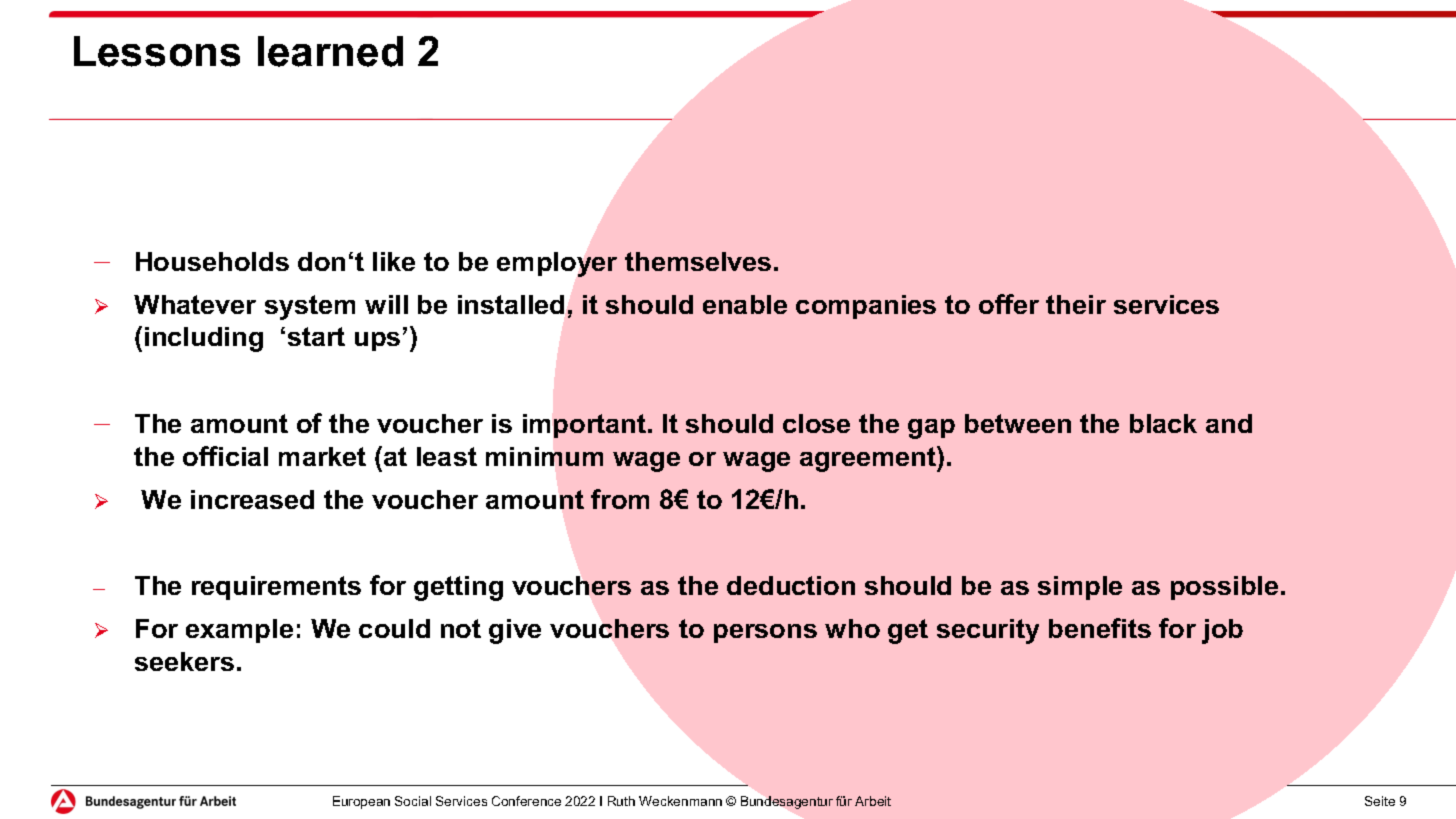 Image resolution: width=1456 pixels, height=819 pixels. I want to click on themselves, so click(698, 261).
